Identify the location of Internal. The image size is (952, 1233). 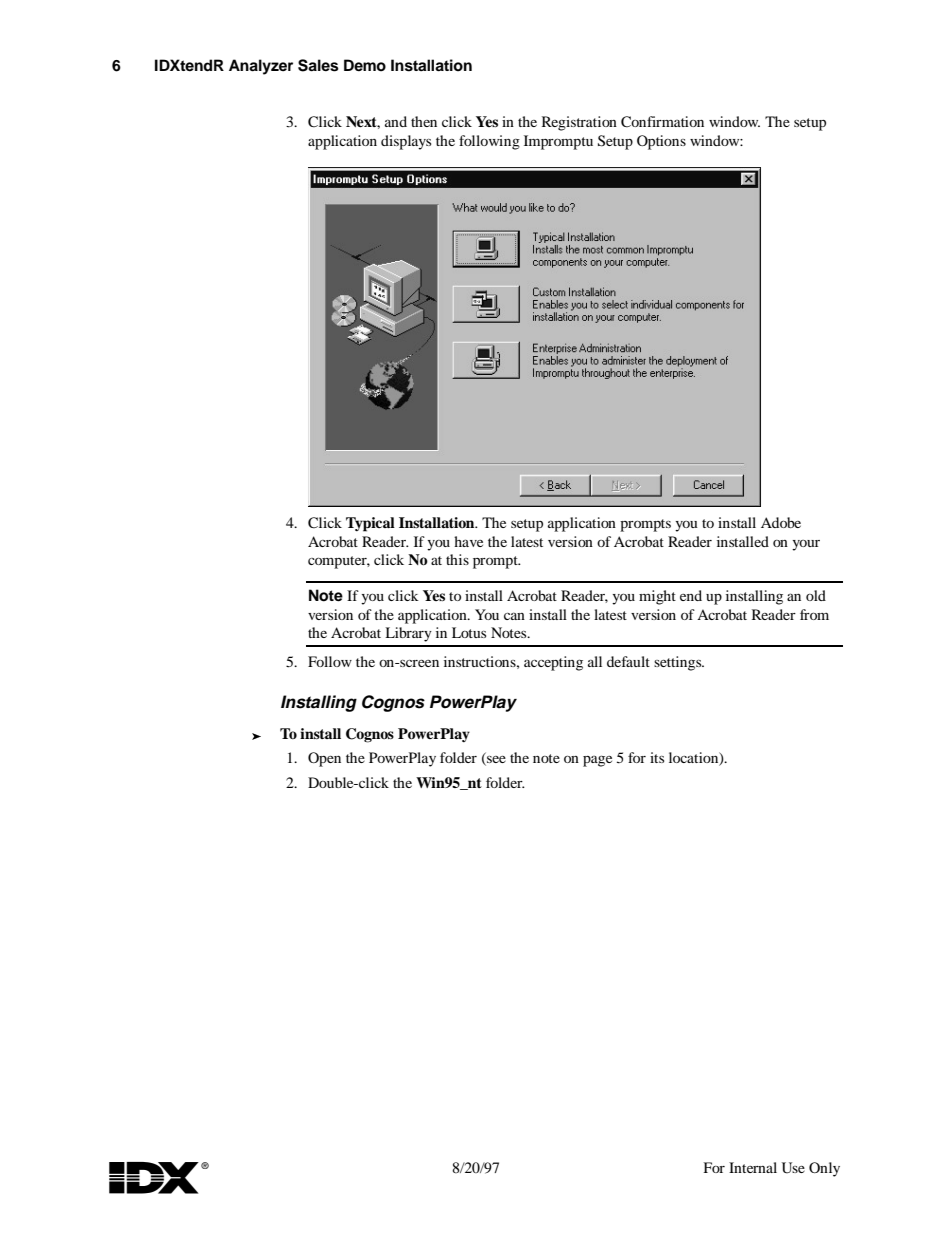
(753, 1167).
